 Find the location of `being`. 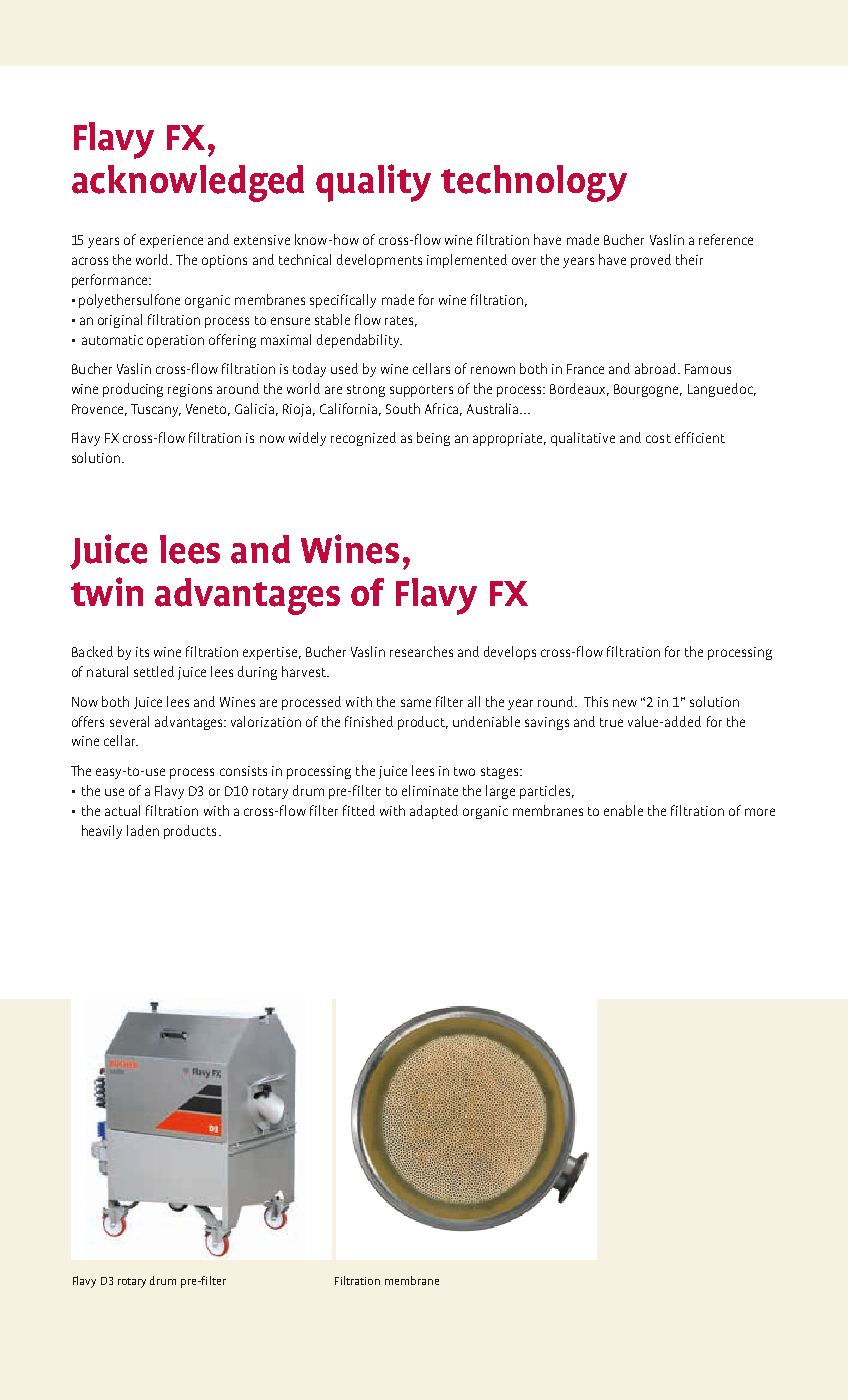

being is located at coordinates (433, 439).
